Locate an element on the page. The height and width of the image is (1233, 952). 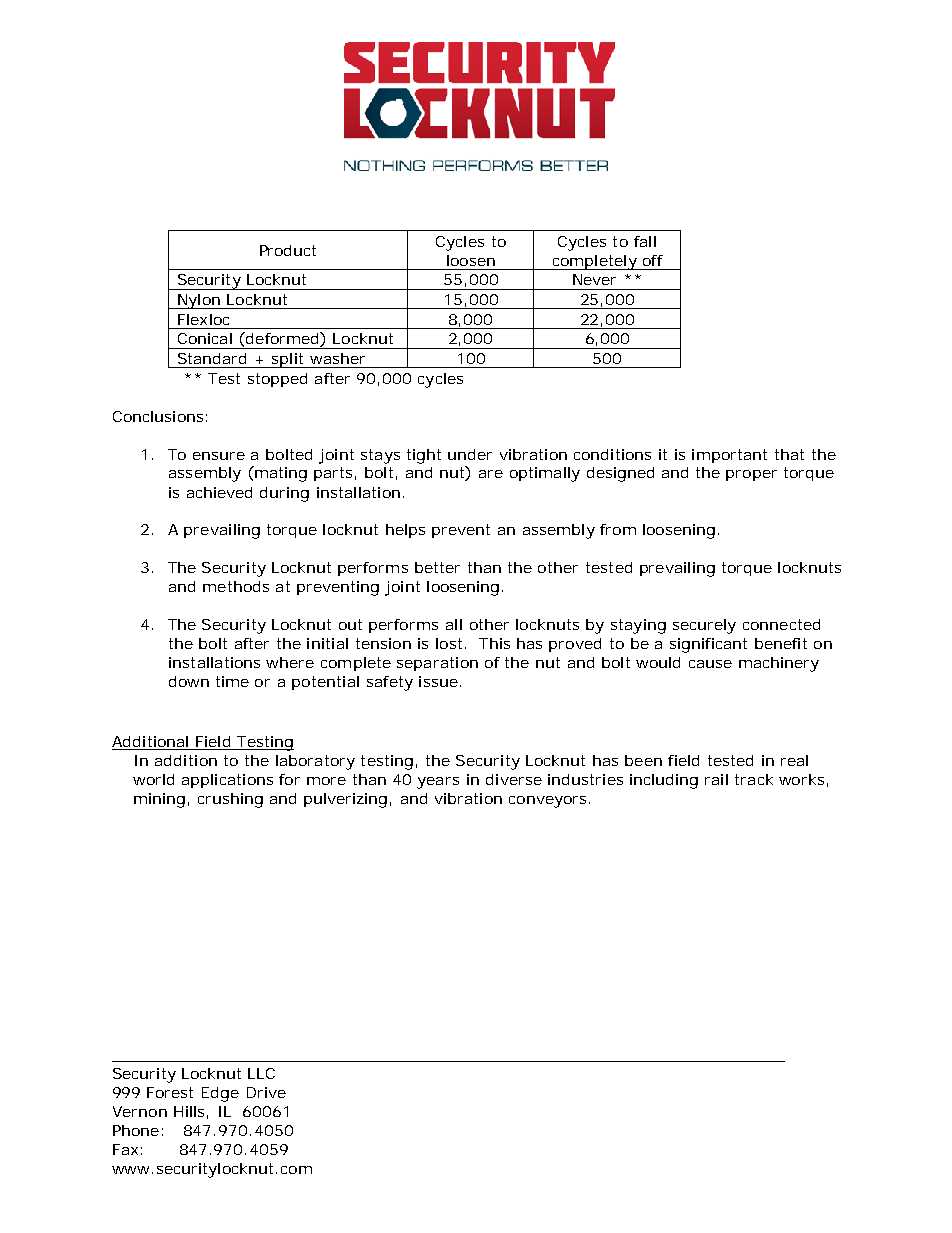
important is located at coordinates (729, 456).
